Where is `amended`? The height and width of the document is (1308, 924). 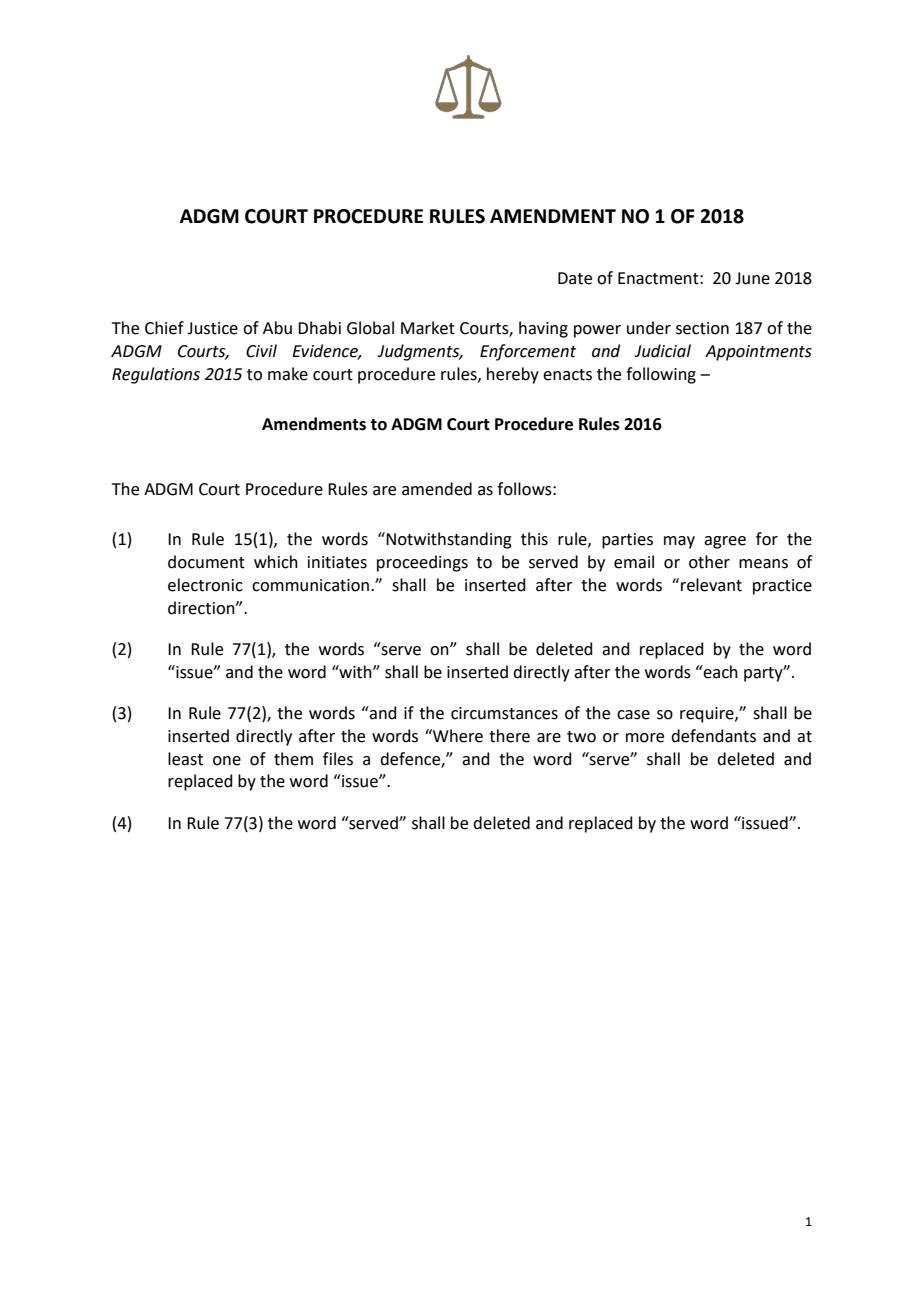
amended is located at coordinates (437, 489).
